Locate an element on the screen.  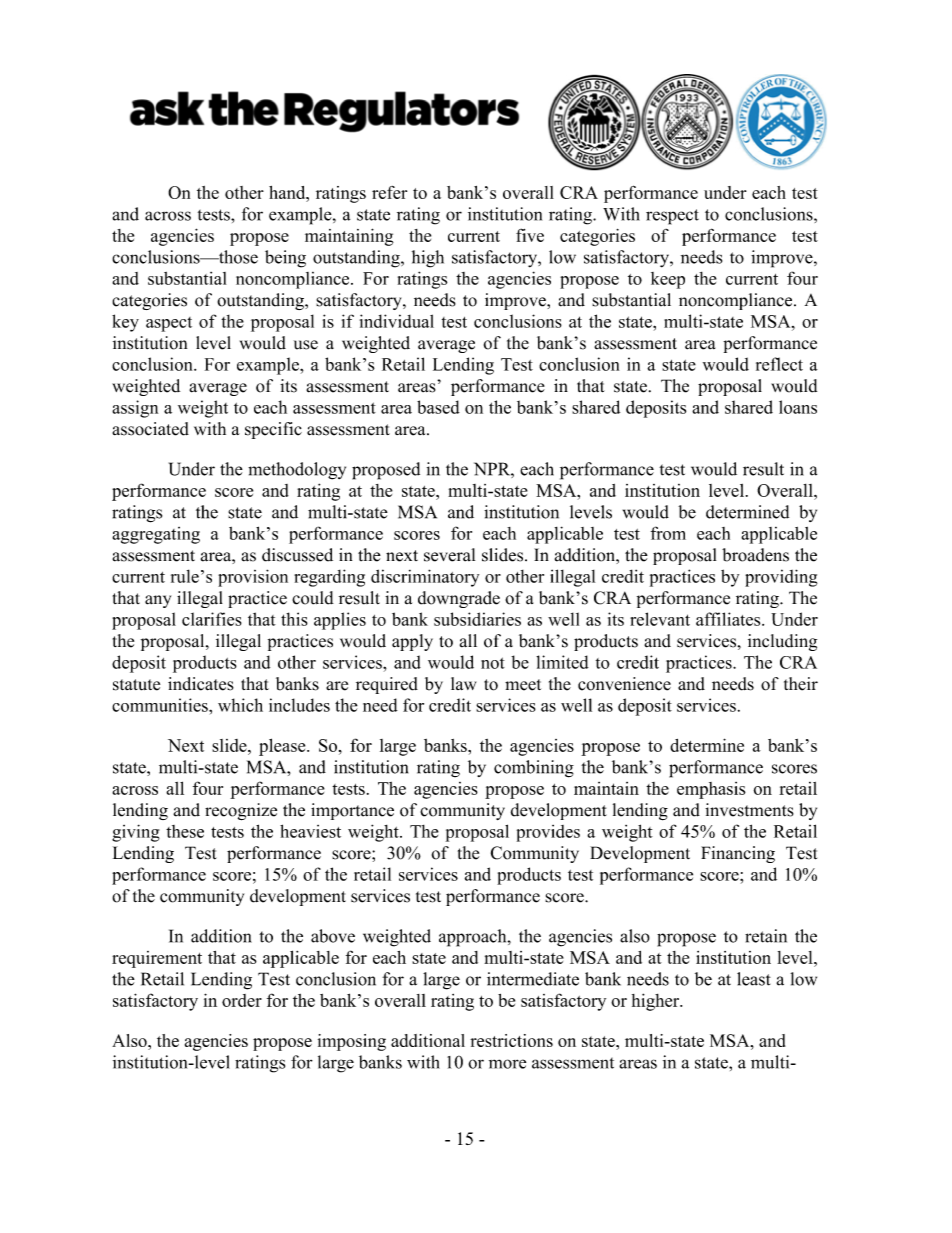
restrictions is located at coordinates (511, 1040).
